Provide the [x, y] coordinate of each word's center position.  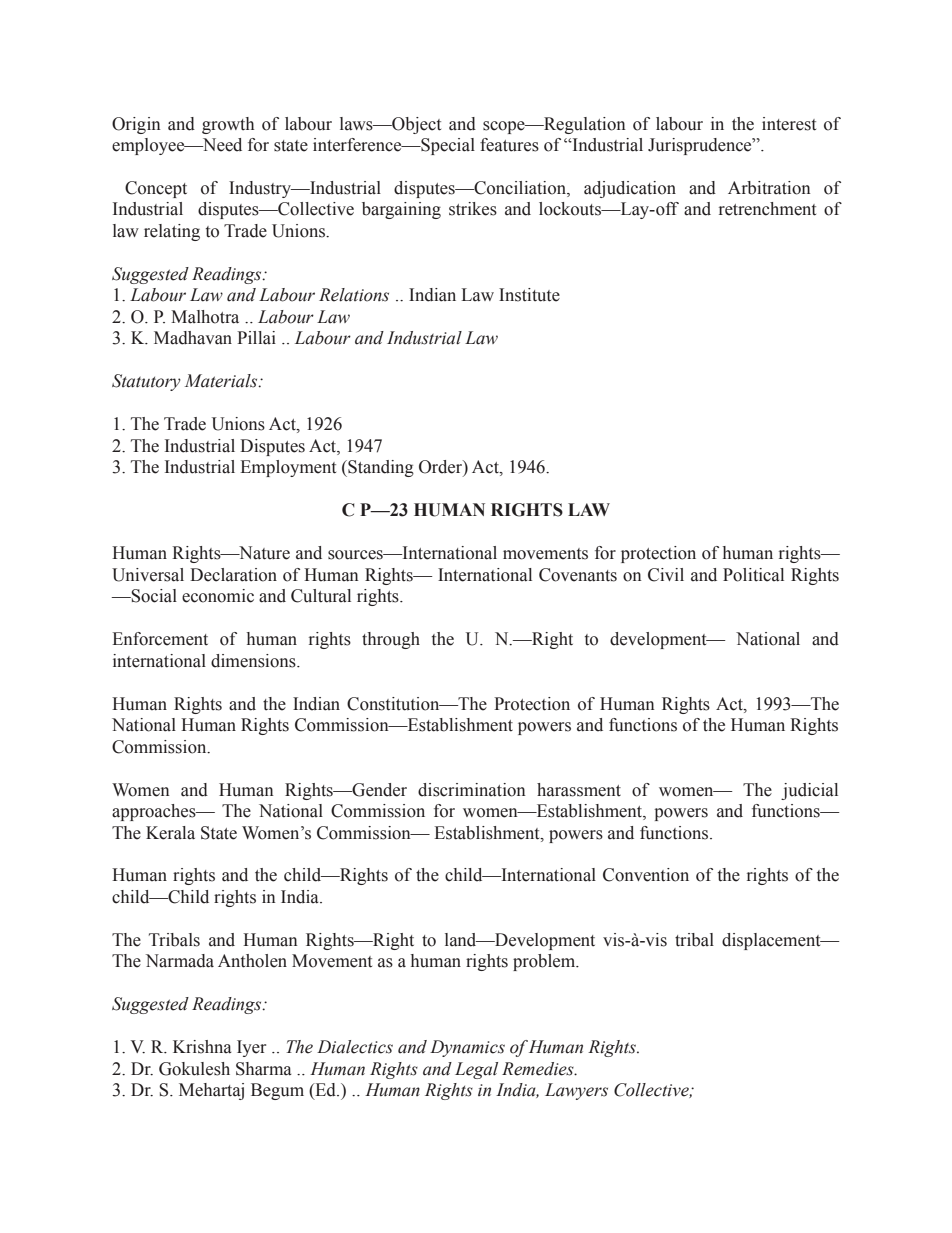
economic [218, 596]
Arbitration [769, 188]
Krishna [202, 1047]
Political [753, 575]
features [509, 145]
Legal [476, 1070]
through [391, 640]
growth [228, 125]
